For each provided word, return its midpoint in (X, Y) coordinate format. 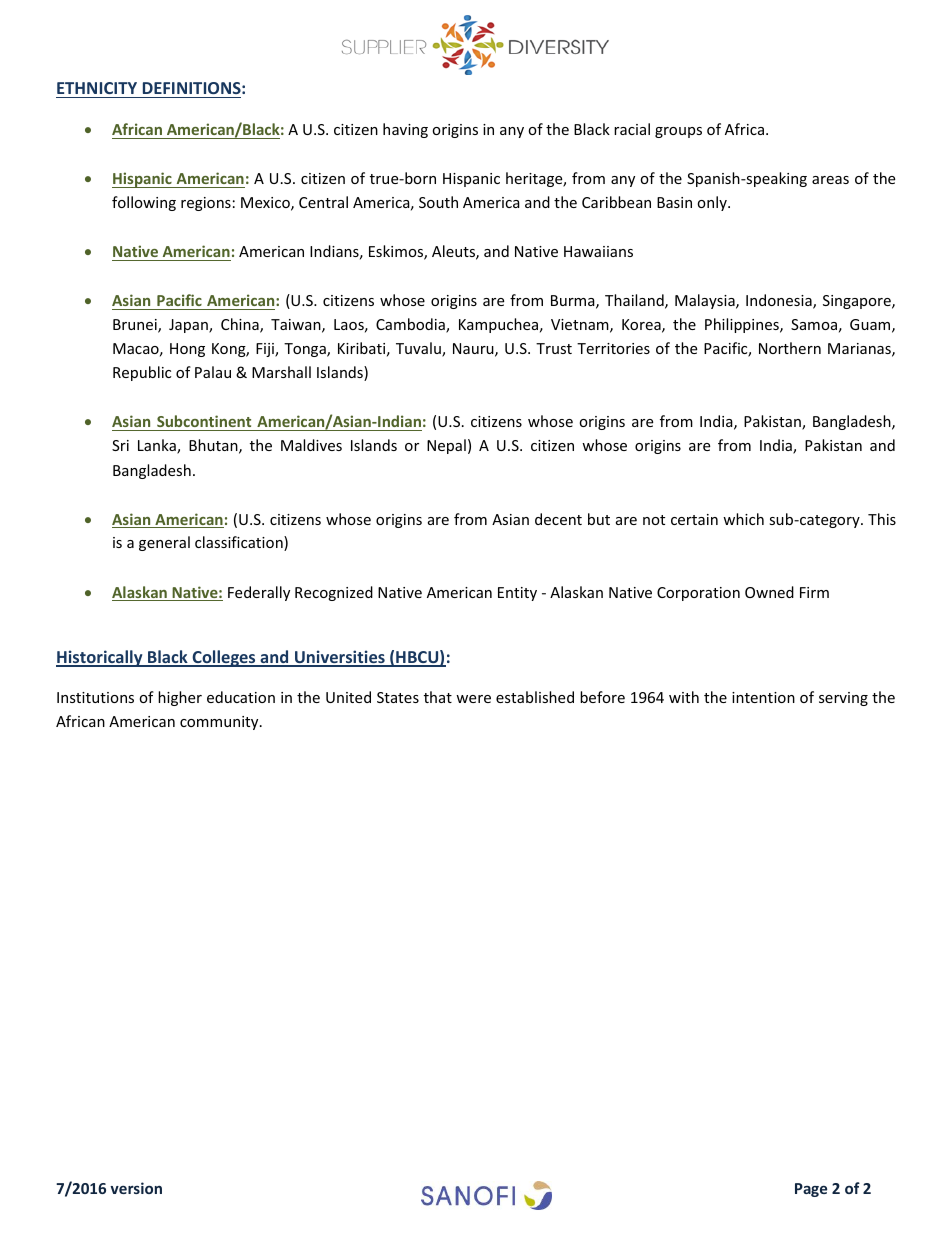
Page (811, 1190)
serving (843, 699)
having (405, 130)
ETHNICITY (97, 88)
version (136, 1188)
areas (830, 180)
